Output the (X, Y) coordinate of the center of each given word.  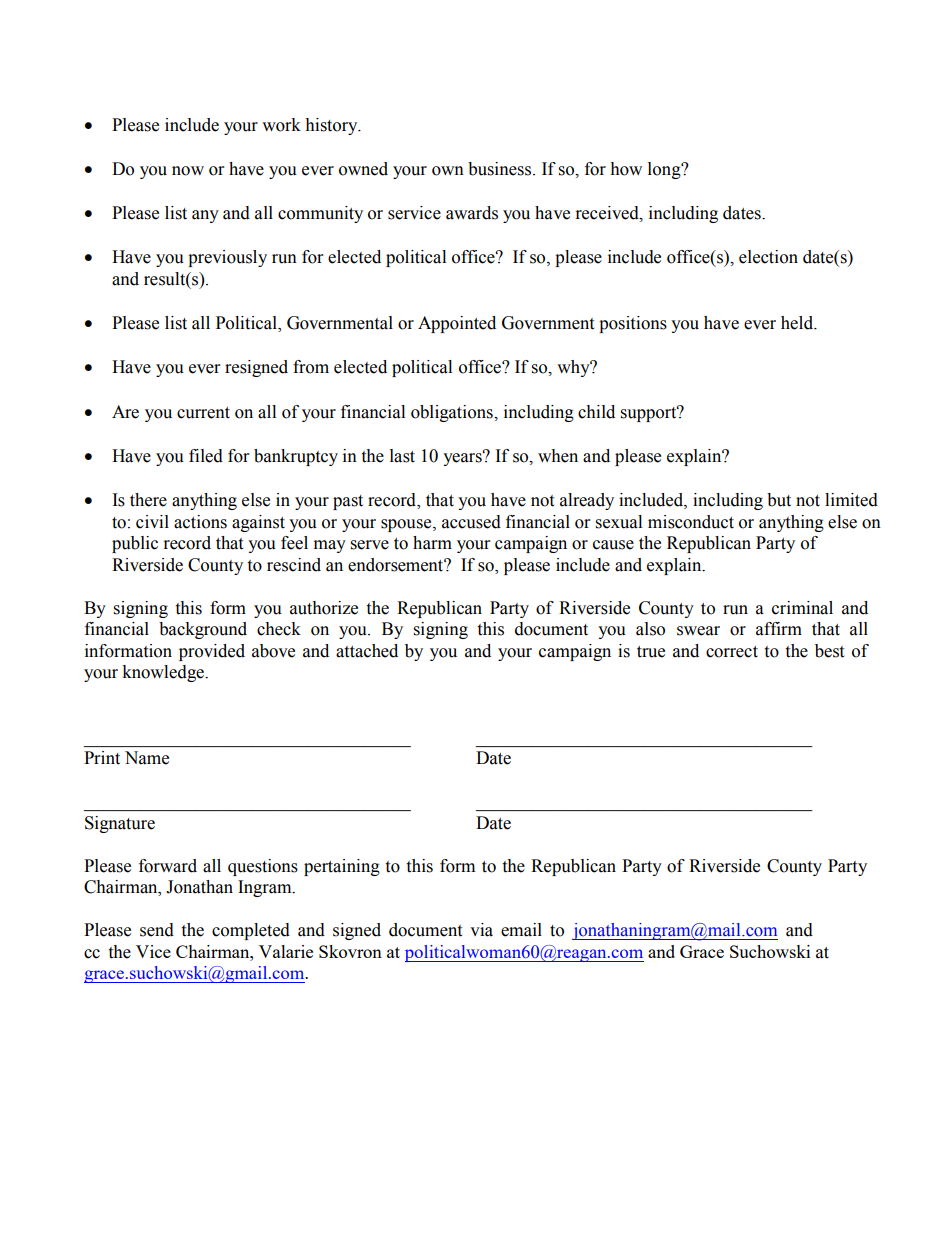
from (311, 367)
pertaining (342, 867)
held (798, 323)
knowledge (164, 673)
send (157, 930)
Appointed (457, 324)
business (499, 169)
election (768, 257)
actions (200, 522)
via (481, 930)
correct (732, 652)
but (779, 500)
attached (367, 651)
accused (471, 522)
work (281, 125)
